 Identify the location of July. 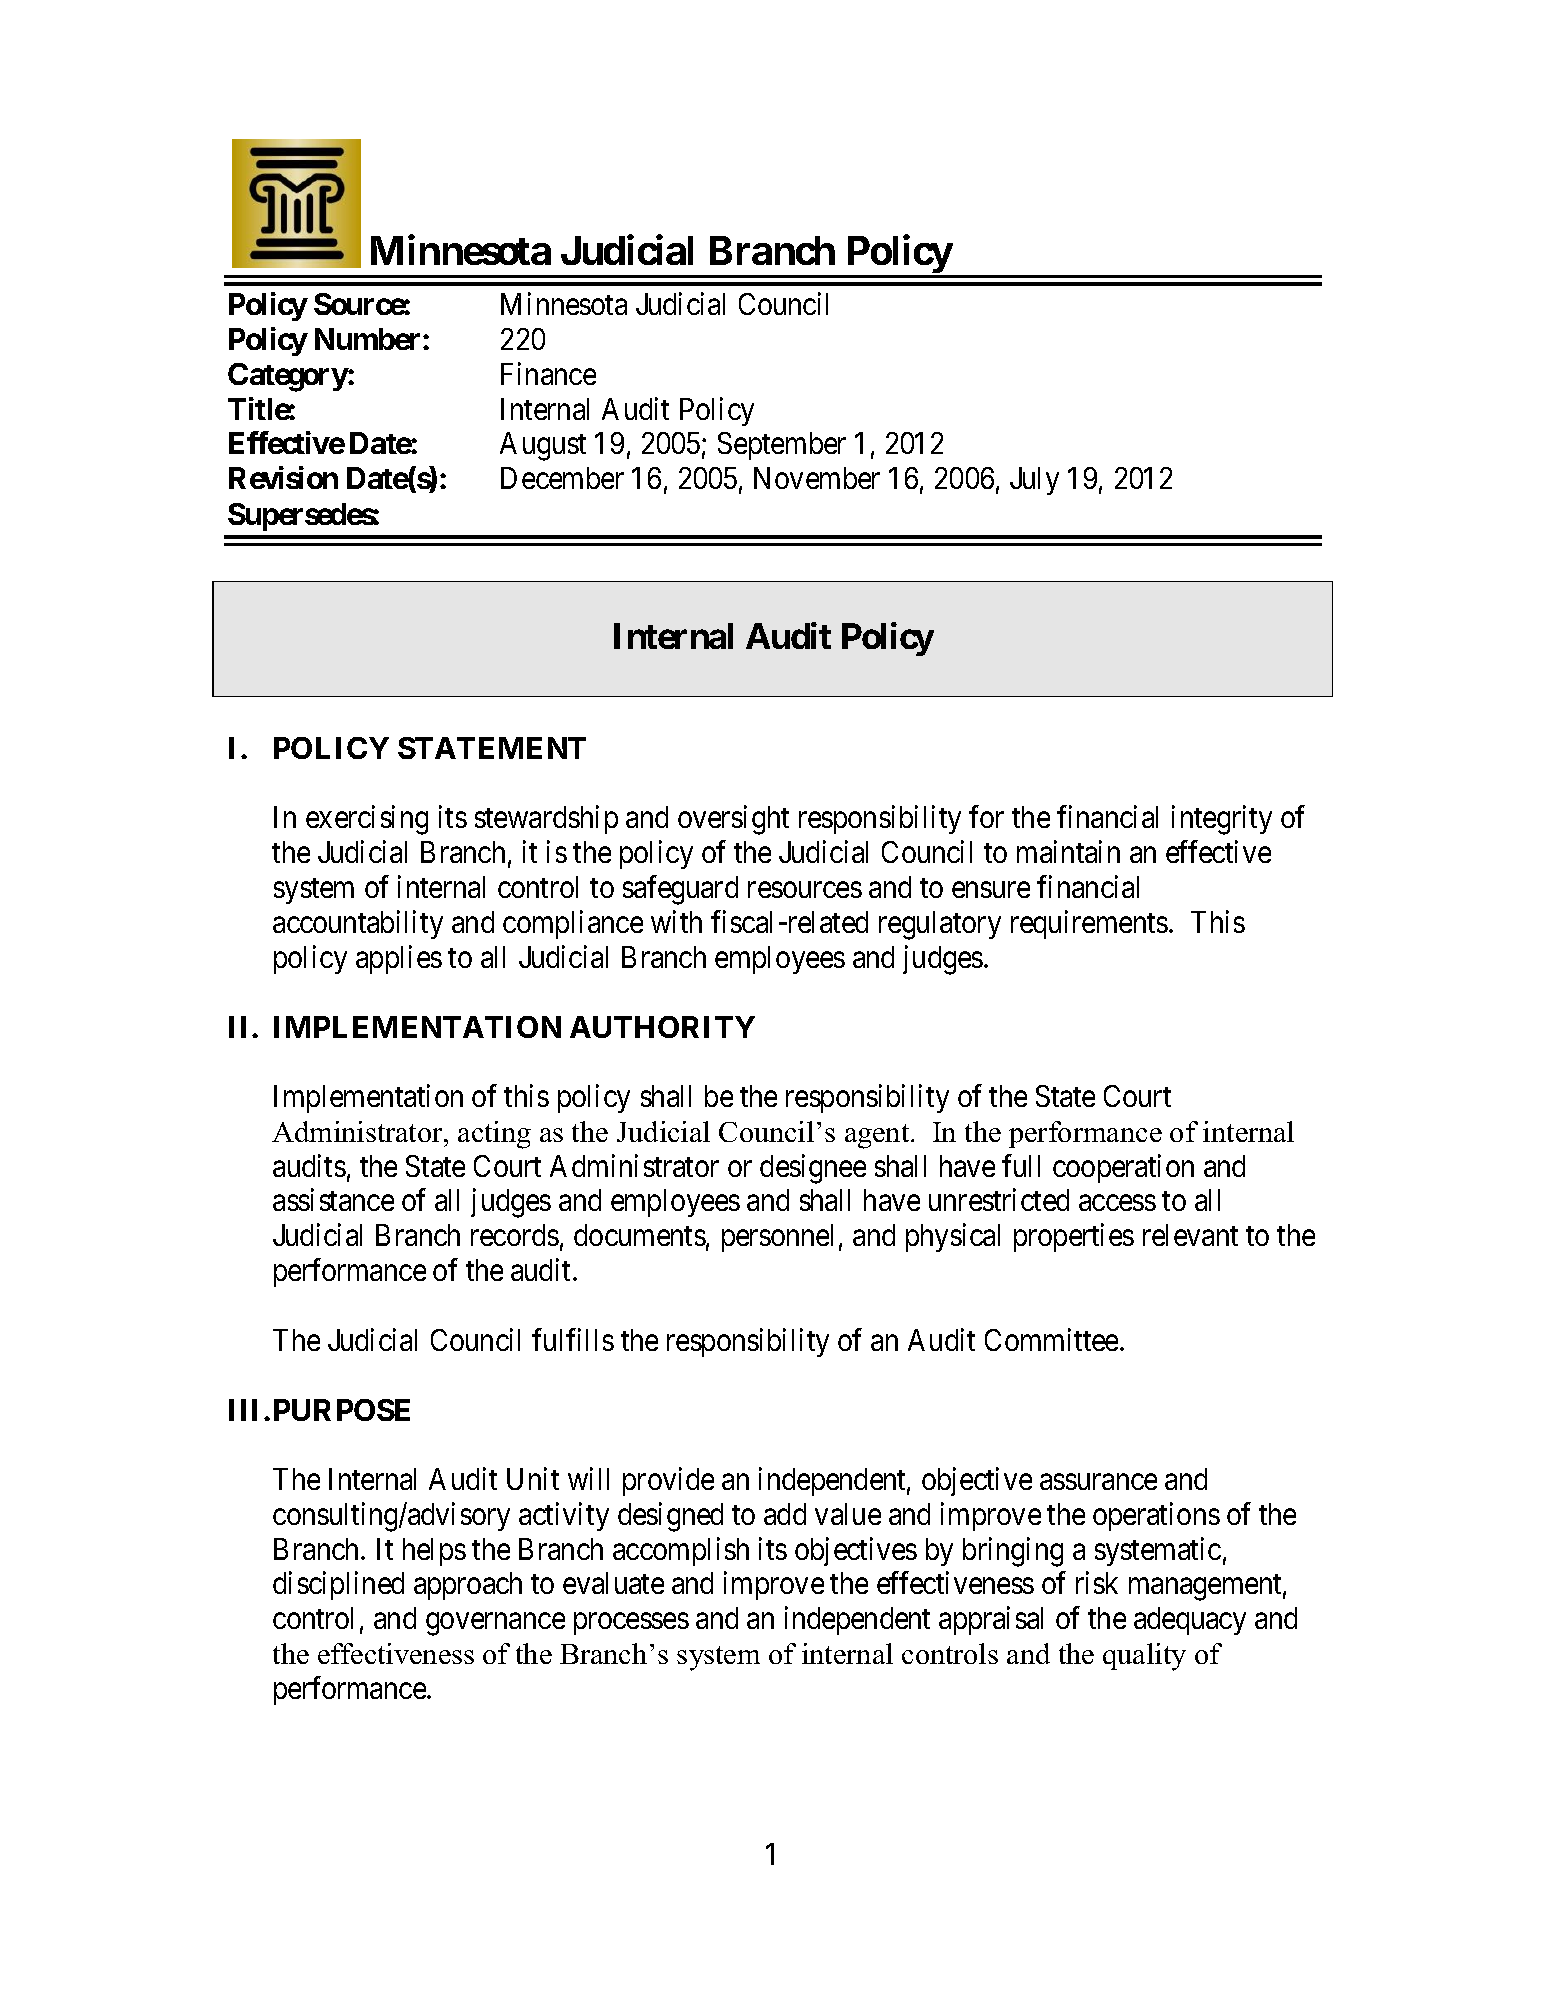
(1034, 481).
